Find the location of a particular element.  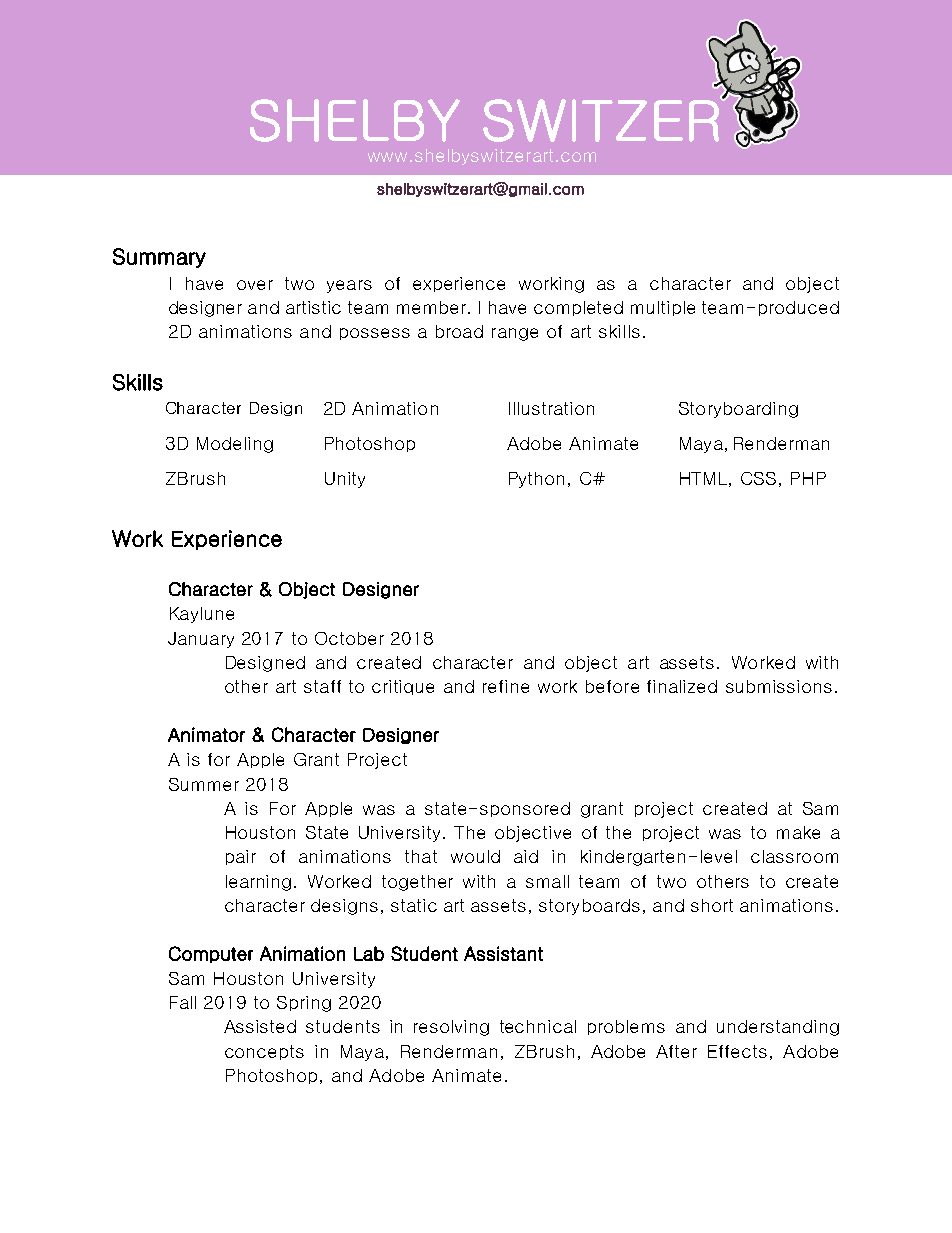

refine is located at coordinates (506, 686).
